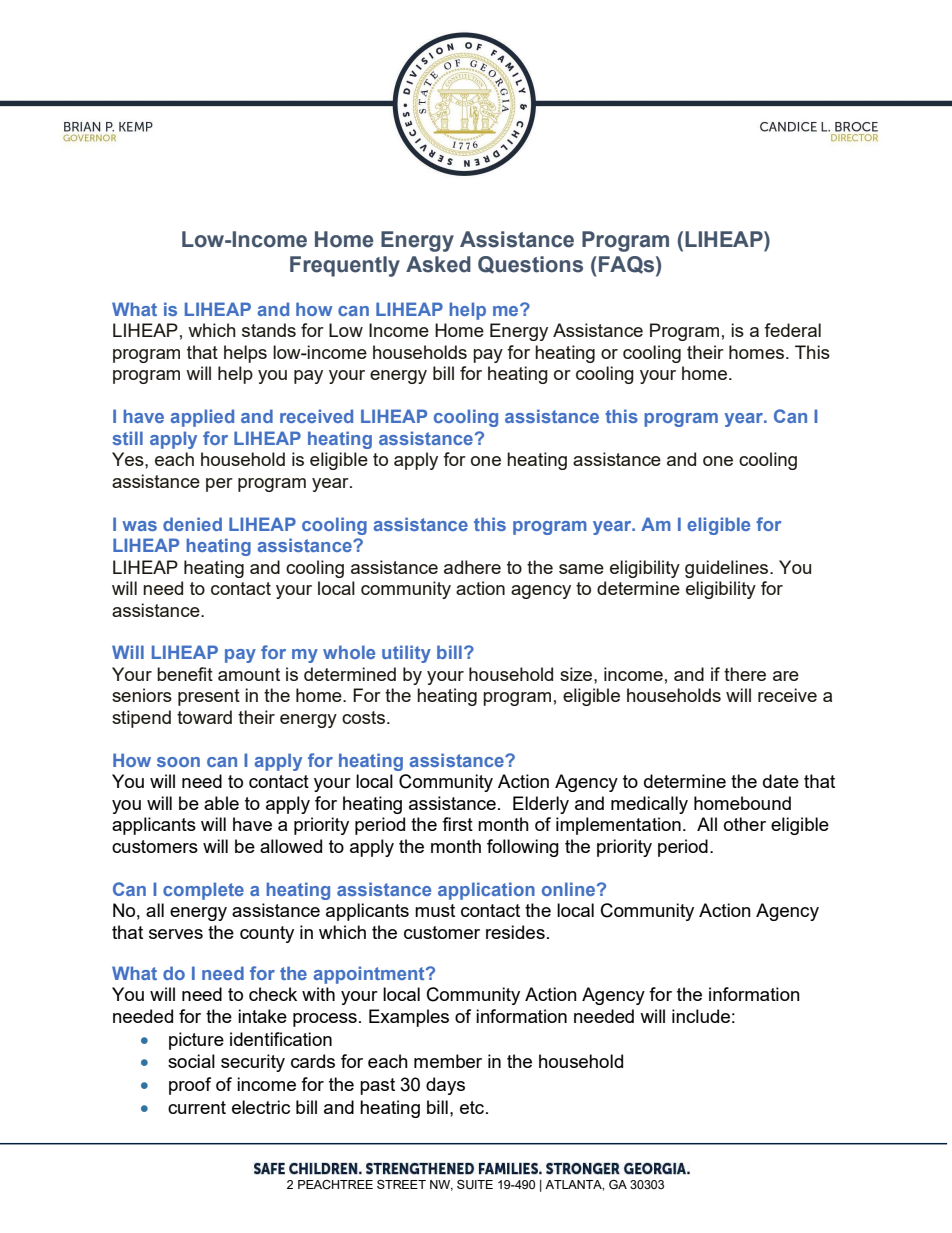  Describe the element at coordinates (792, 330) in the document. I see `federal` at that location.
